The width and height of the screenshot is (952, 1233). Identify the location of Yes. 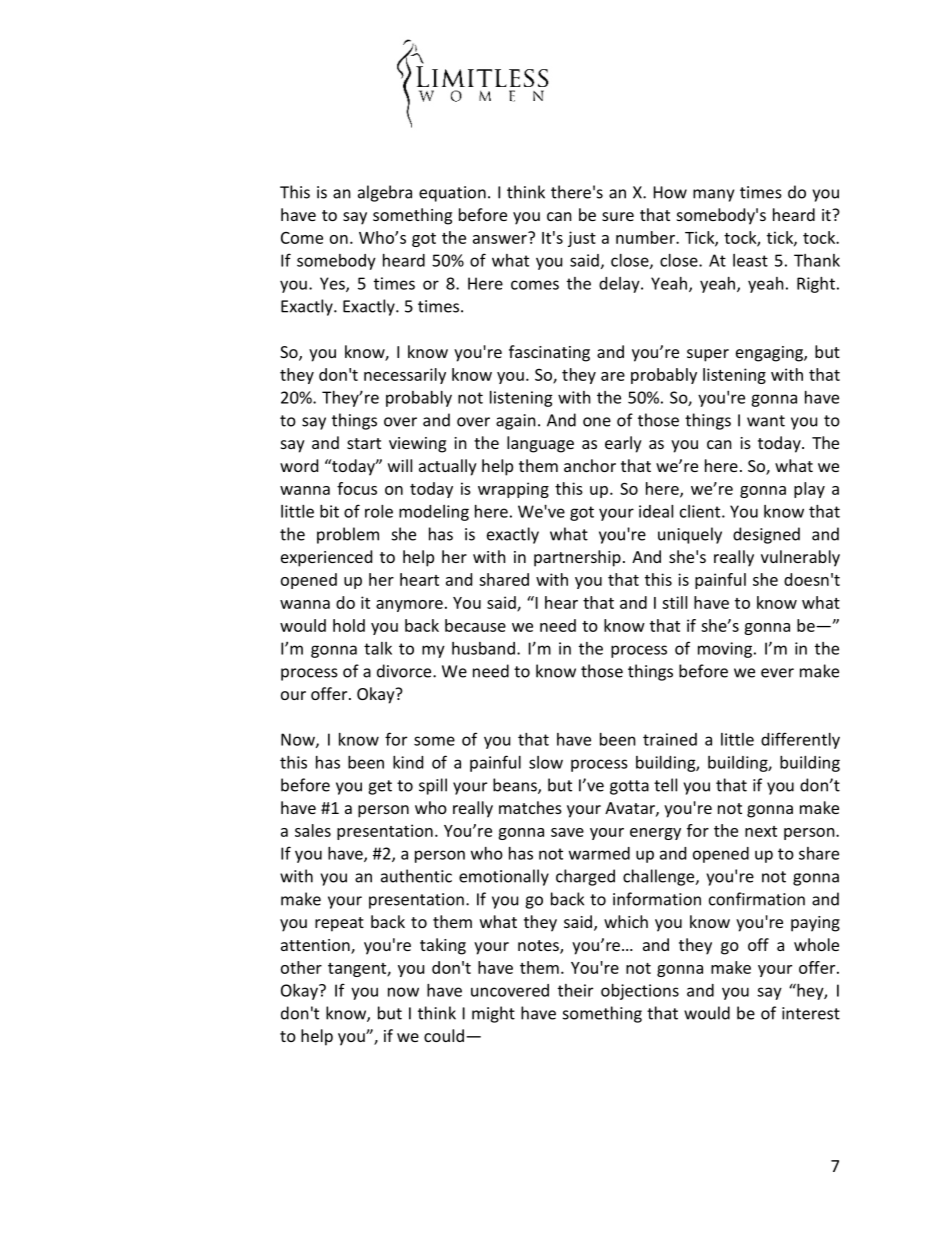
(333, 284).
